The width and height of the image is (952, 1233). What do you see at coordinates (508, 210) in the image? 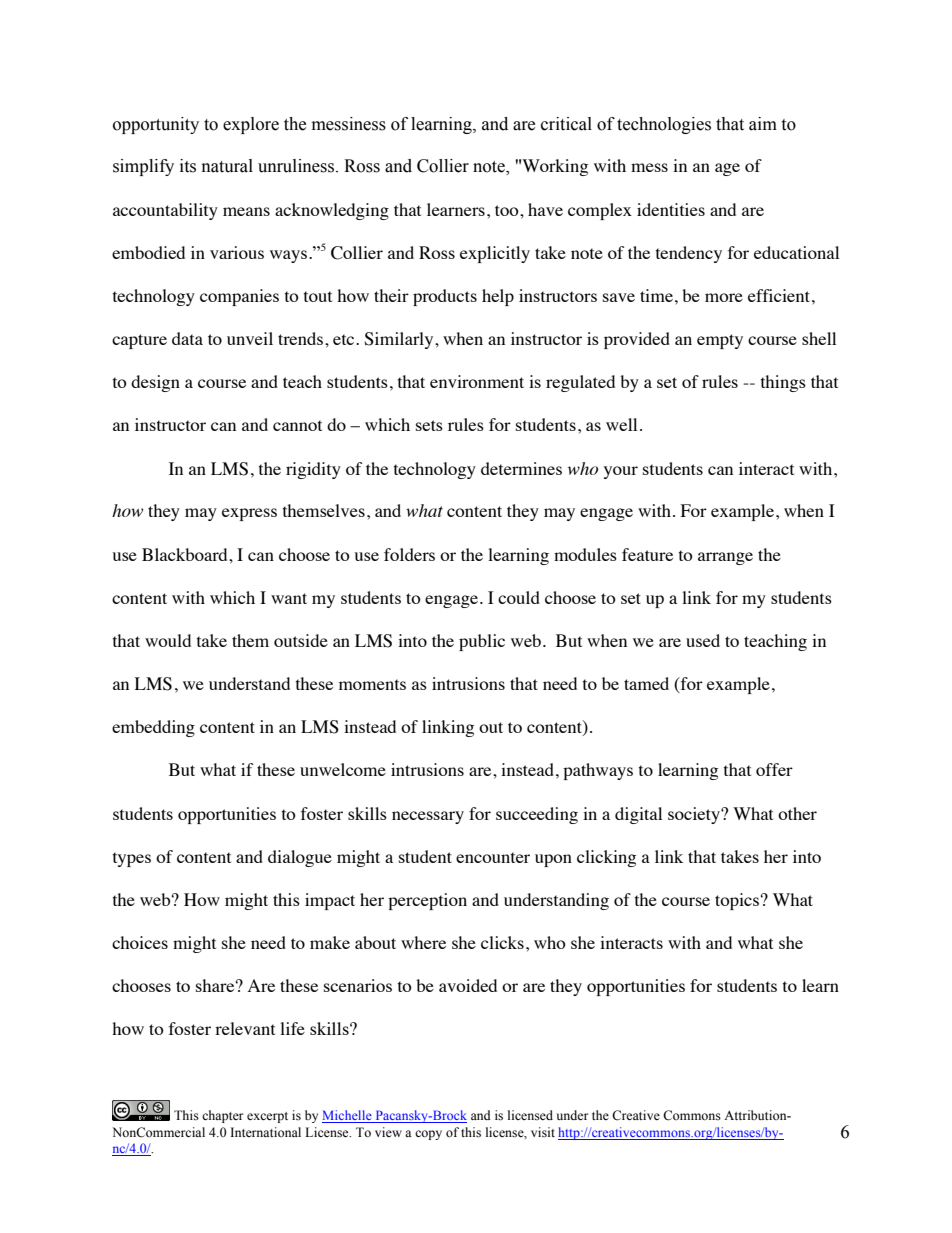
I see `too` at bounding box center [508, 210].
